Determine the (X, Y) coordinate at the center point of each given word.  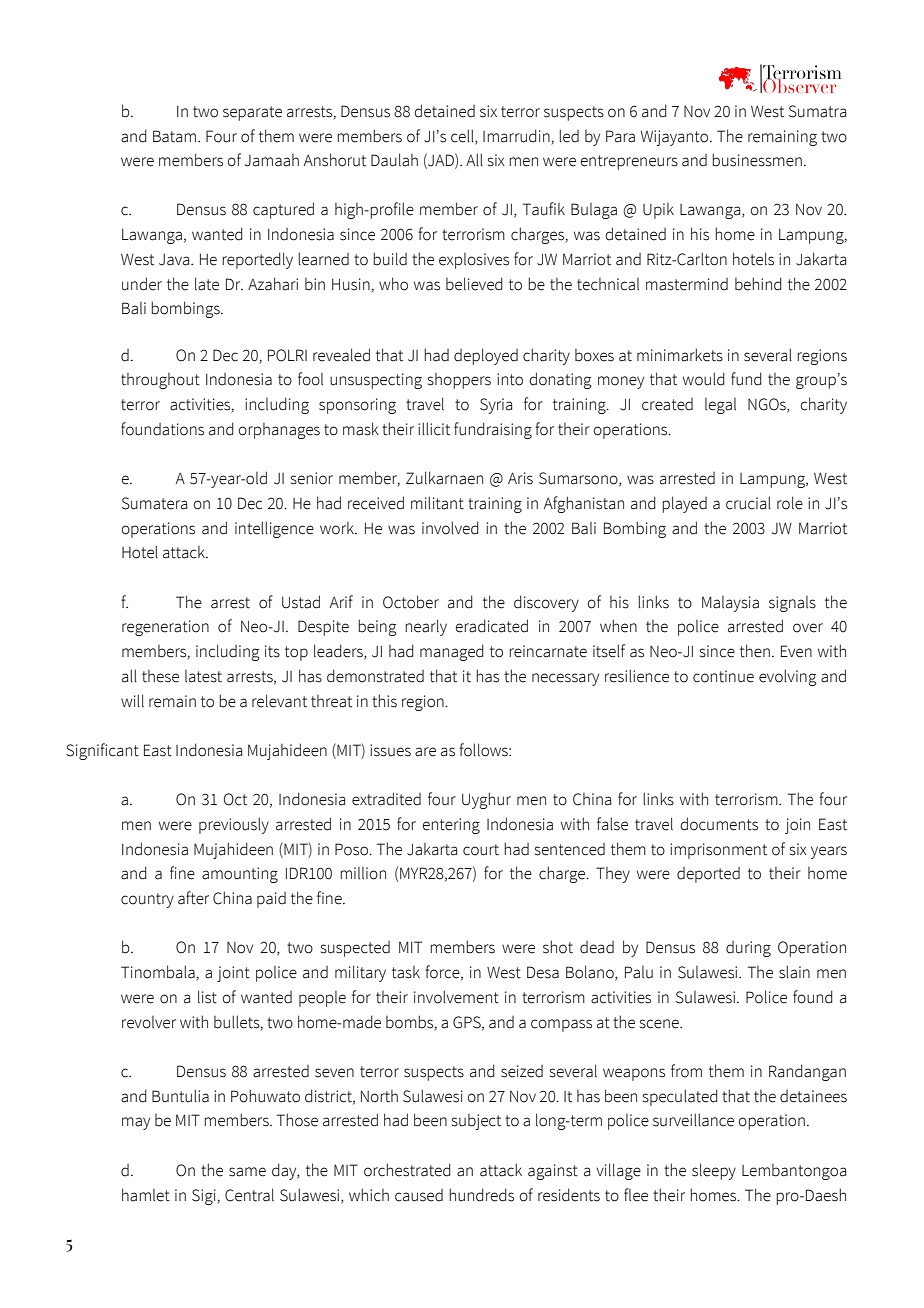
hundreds (481, 1195)
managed (452, 652)
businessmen (757, 160)
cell (463, 136)
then (755, 651)
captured (283, 210)
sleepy (714, 1171)
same (247, 1172)
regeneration (165, 628)
